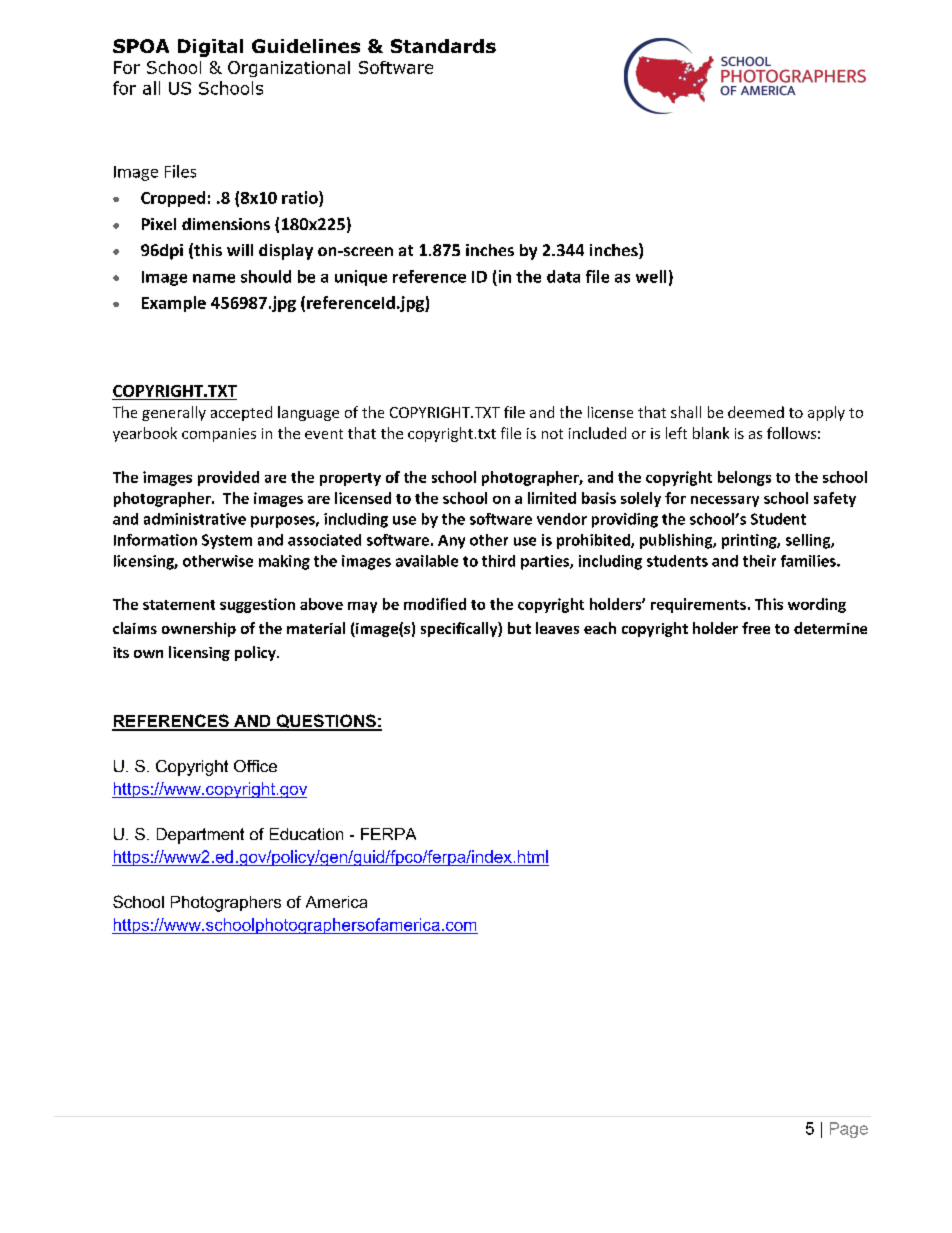 The height and width of the document is (1233, 952). Describe the element at coordinates (651, 276) in the document. I see `well` at that location.
